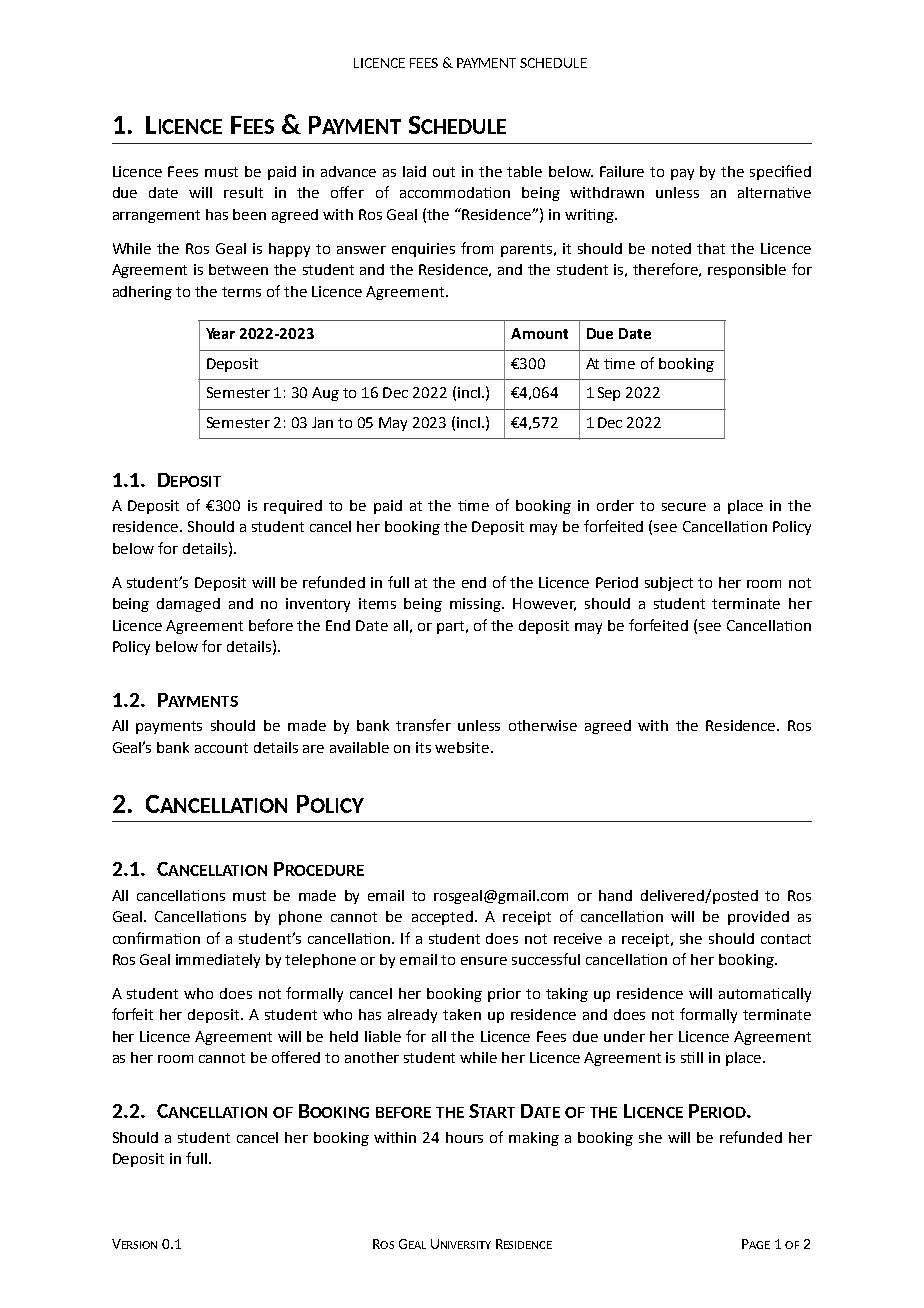 The image size is (924, 1308). What do you see at coordinates (444, 172) in the document?
I see `out` at bounding box center [444, 172].
